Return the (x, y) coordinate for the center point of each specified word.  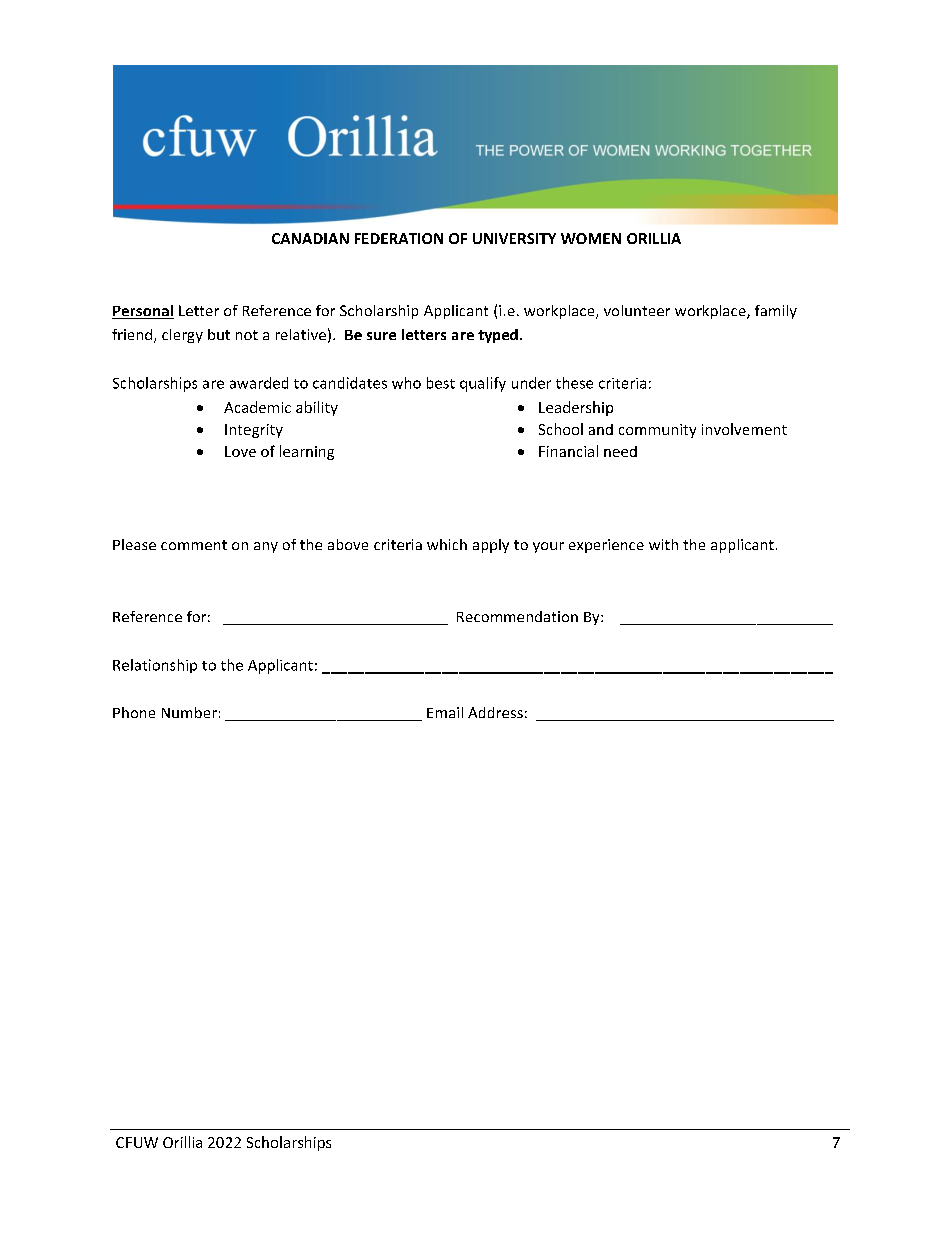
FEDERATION (399, 238)
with (663, 544)
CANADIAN (310, 238)
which (447, 544)
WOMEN (591, 238)
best (441, 383)
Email (445, 712)
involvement (744, 429)
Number (189, 712)
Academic (257, 407)
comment (194, 545)
